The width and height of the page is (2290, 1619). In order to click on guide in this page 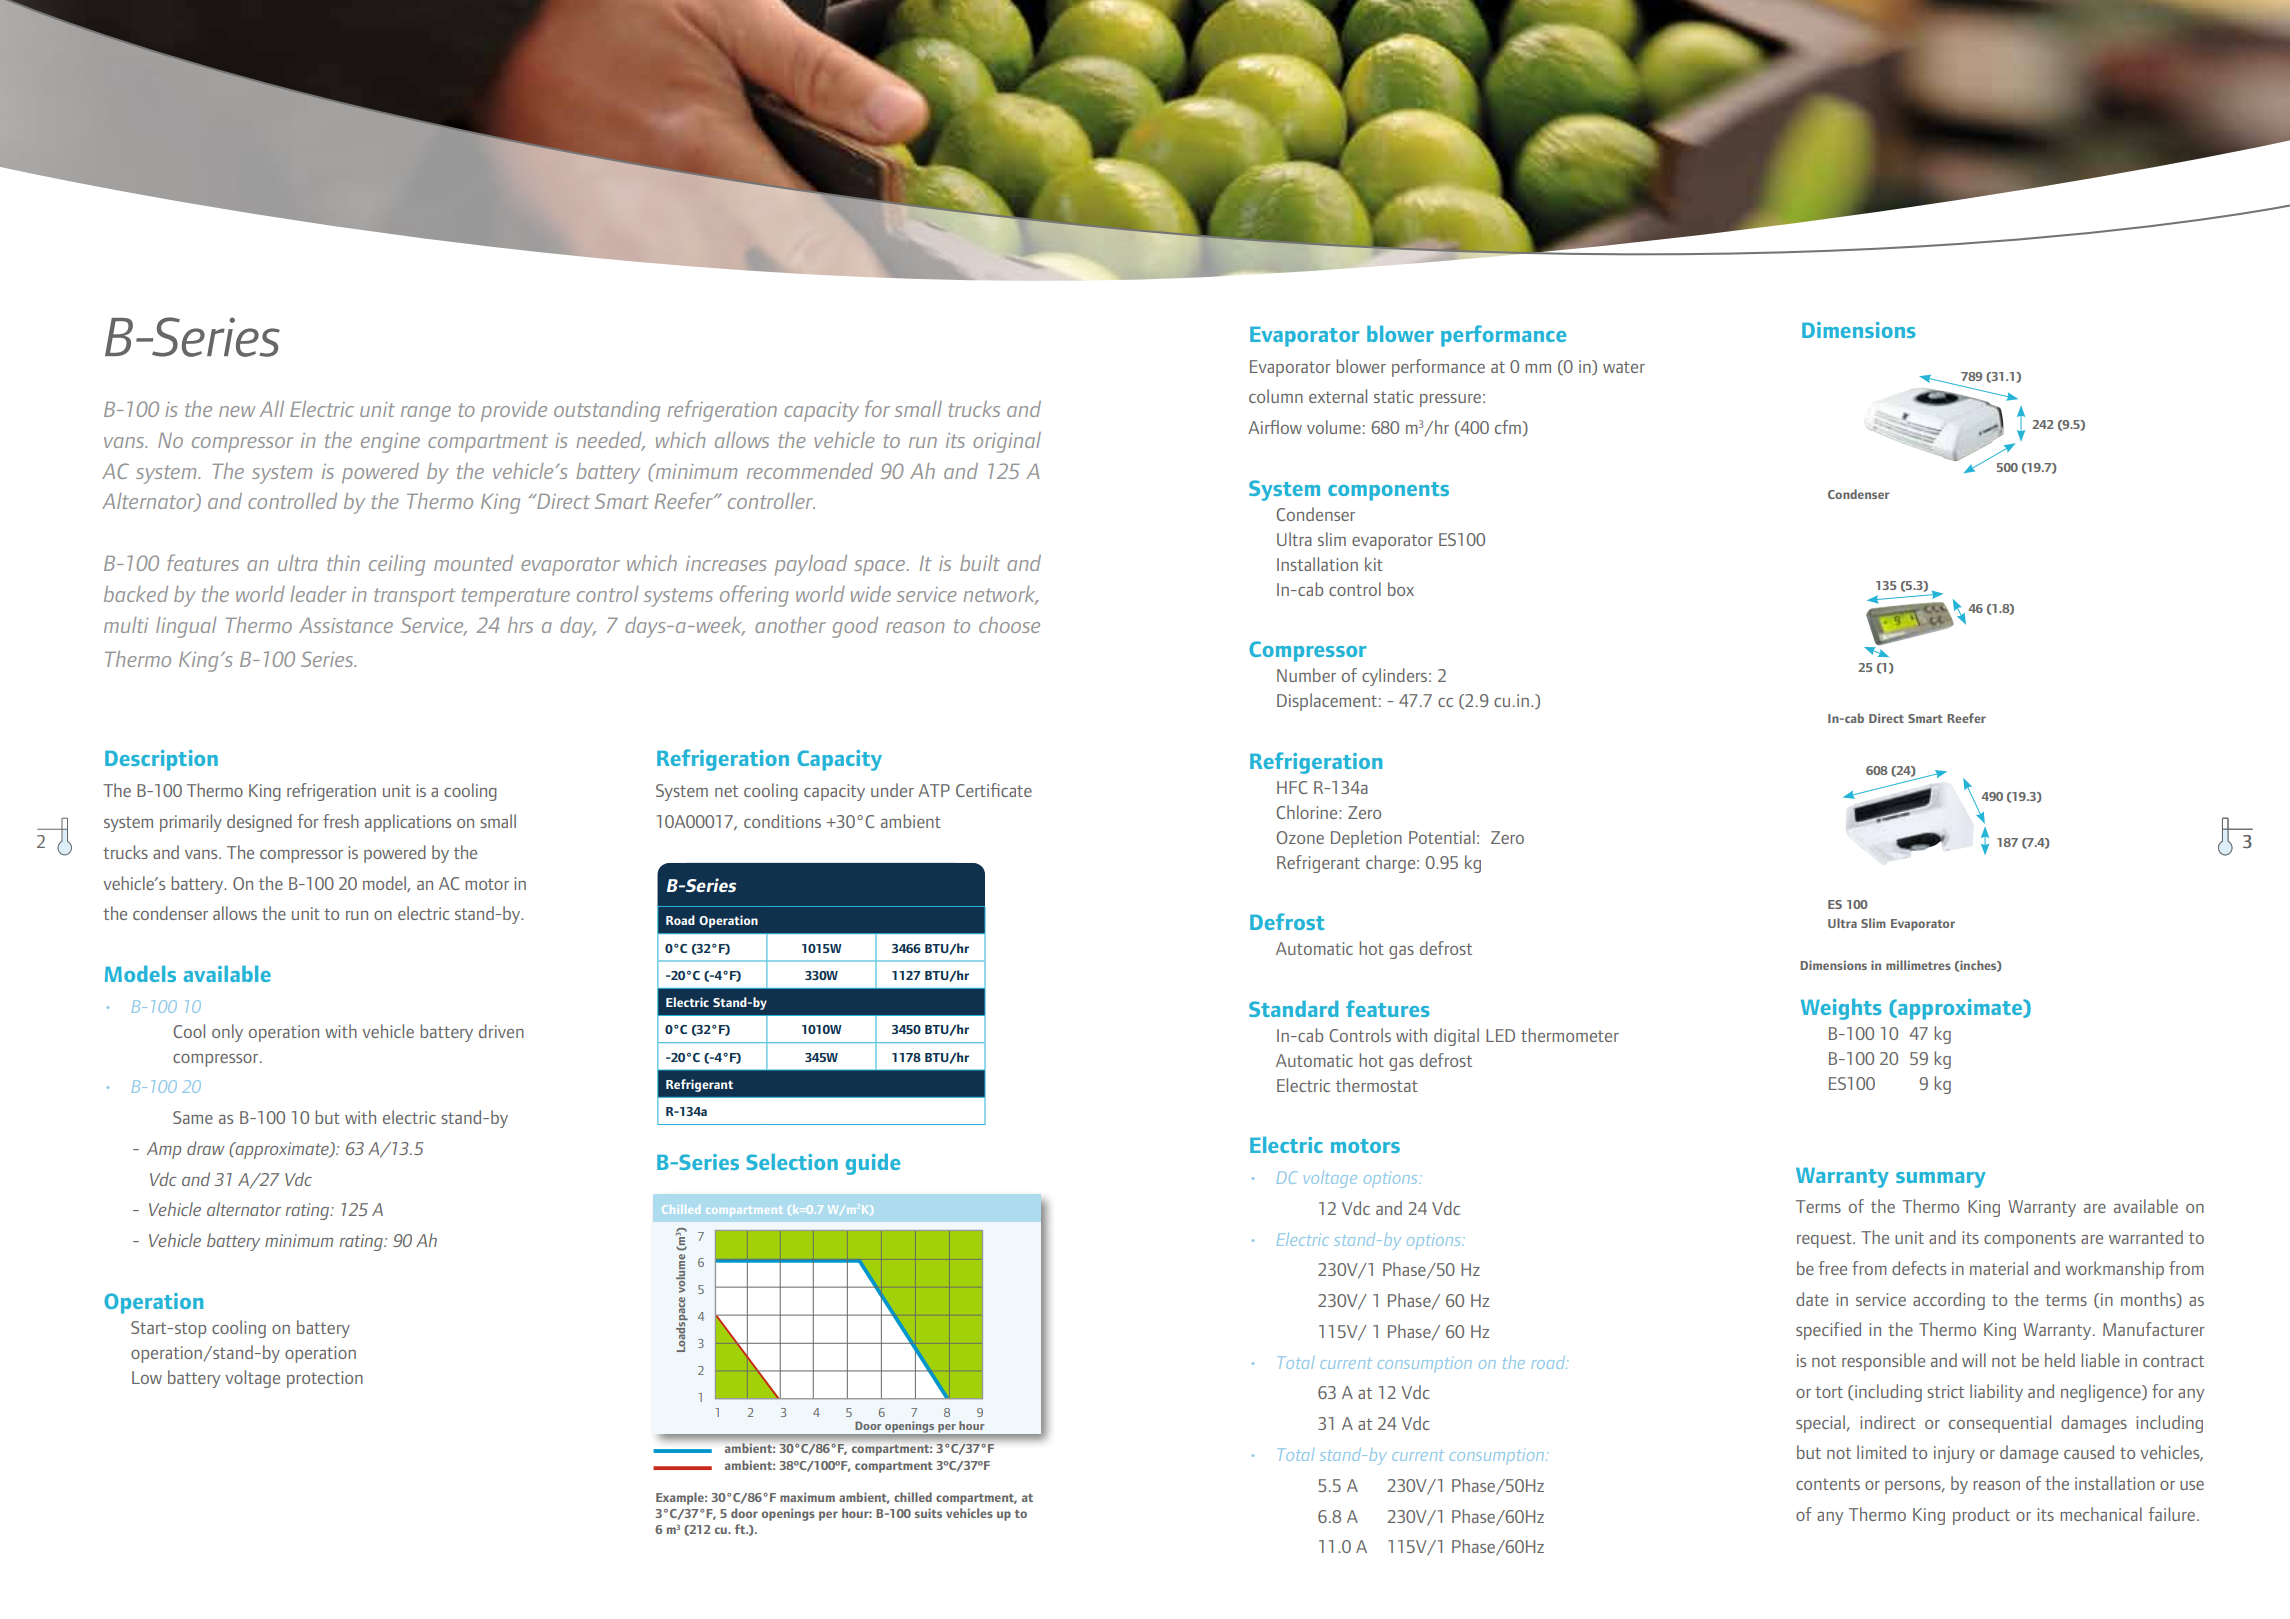, I will do `click(873, 1164)`.
